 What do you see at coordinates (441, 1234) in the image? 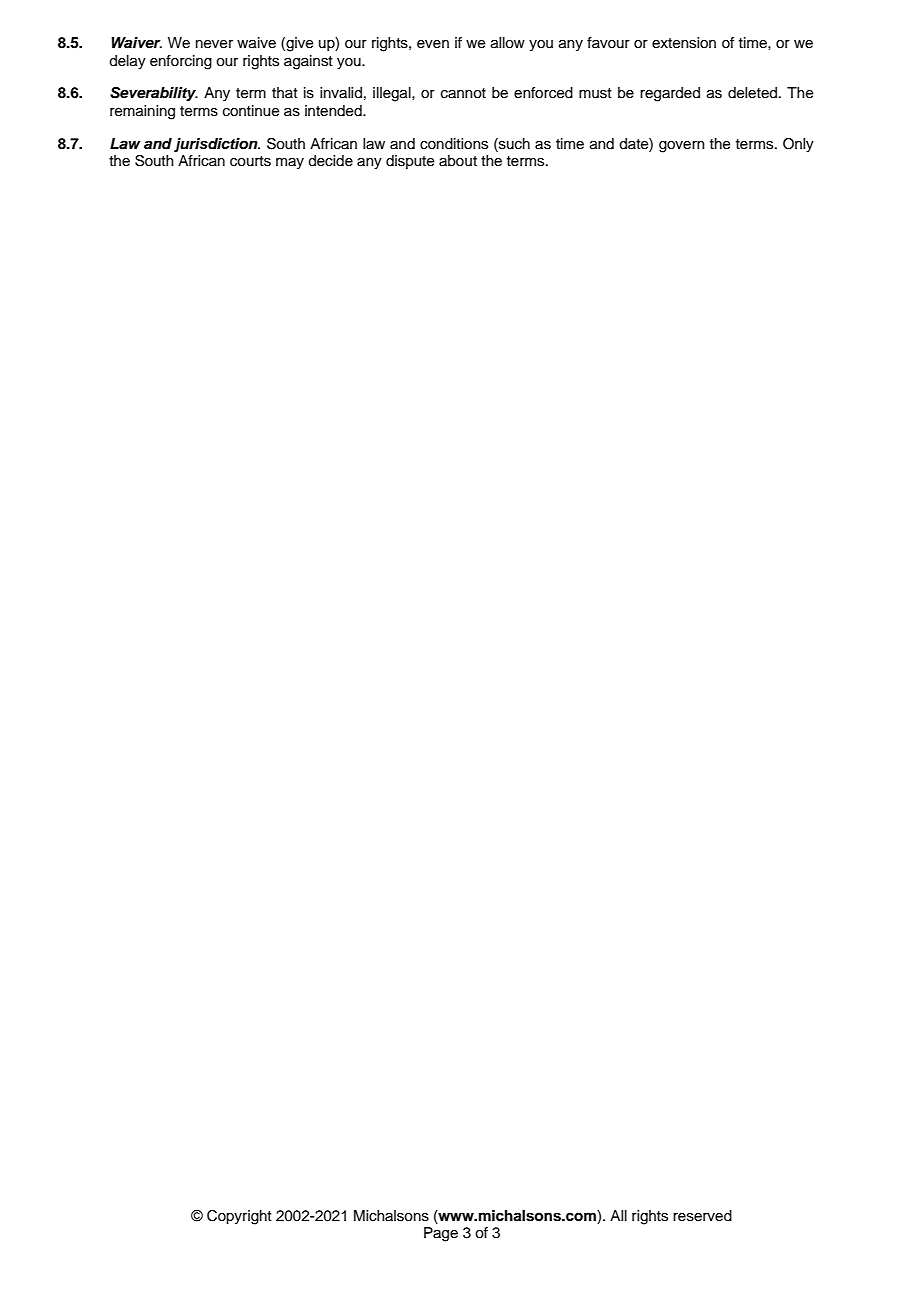
I see `Page` at bounding box center [441, 1234].
